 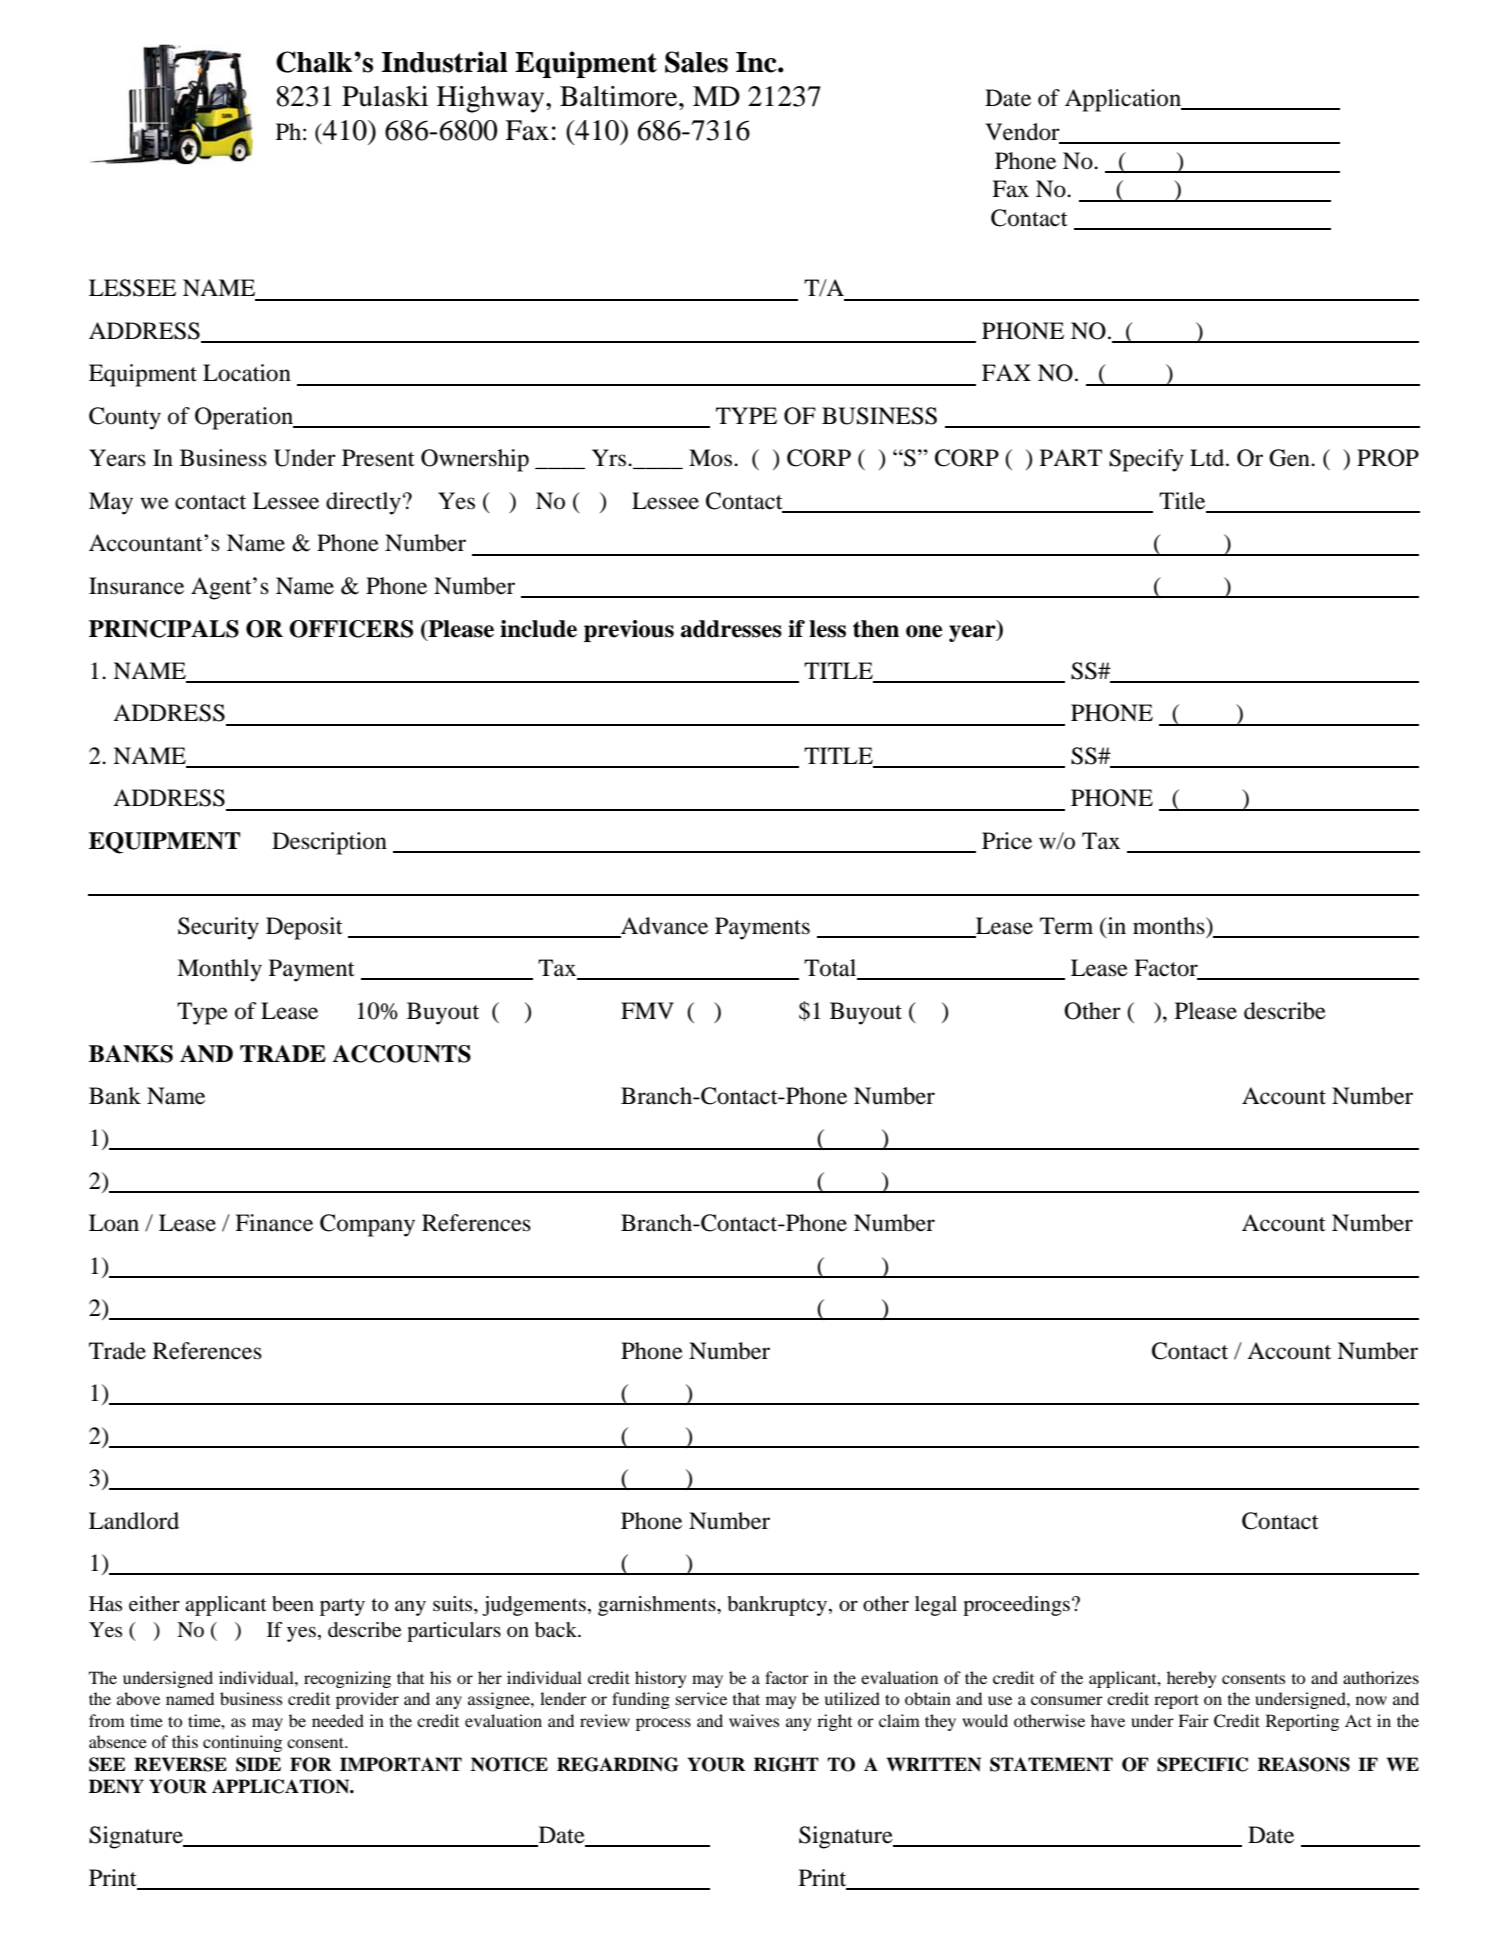 I want to click on continuing, so click(x=242, y=1743).
